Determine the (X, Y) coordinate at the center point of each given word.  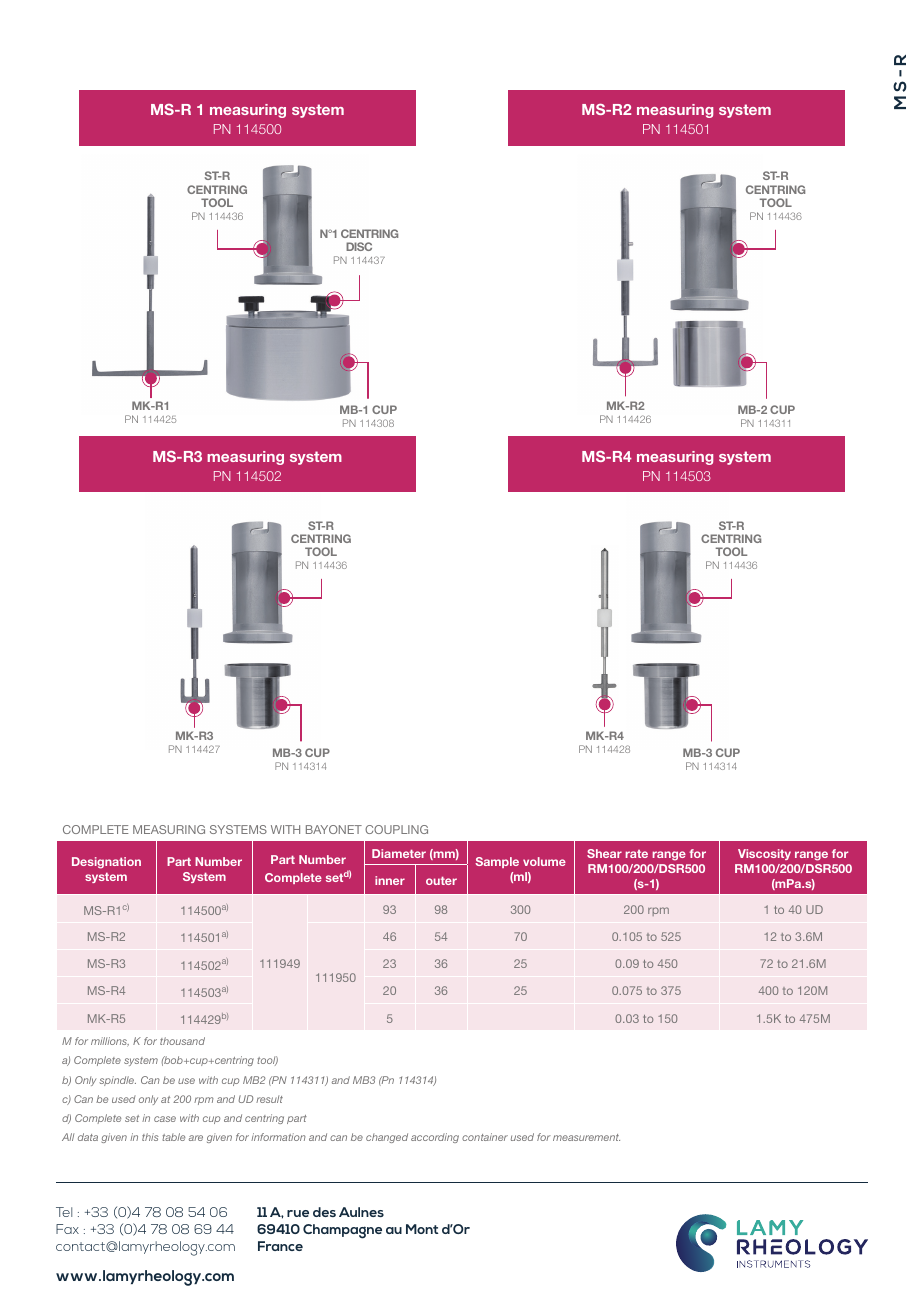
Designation (106, 863)
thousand (182, 1041)
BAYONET (334, 829)
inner (390, 880)
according (435, 1138)
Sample (497, 862)
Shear (604, 853)
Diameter (399, 853)
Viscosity (764, 854)
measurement (586, 1137)
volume (544, 861)
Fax (67, 1229)
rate (636, 854)
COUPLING (396, 829)
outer (441, 880)
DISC (359, 246)
